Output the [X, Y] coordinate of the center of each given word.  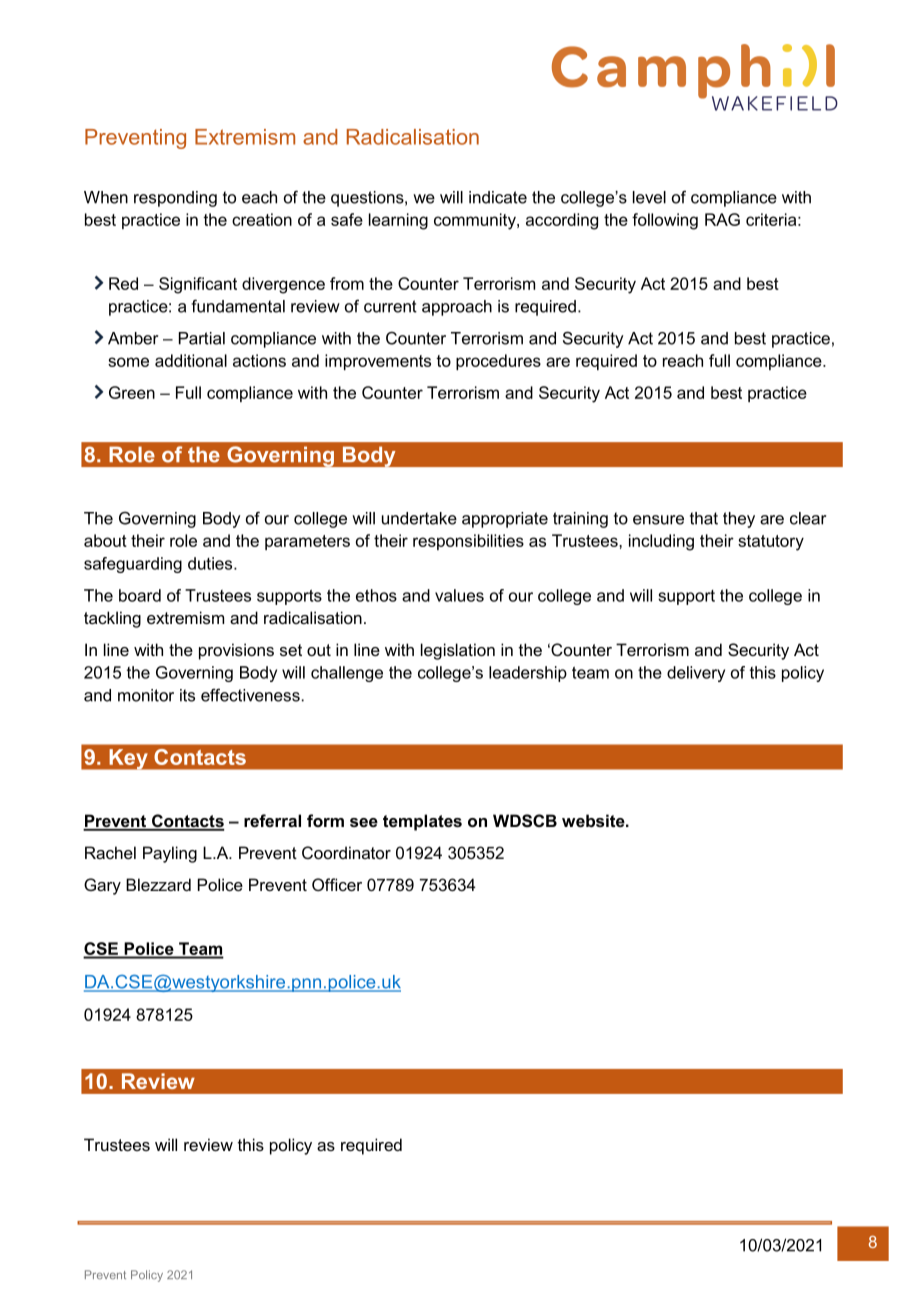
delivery [696, 674]
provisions [236, 651]
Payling [170, 854]
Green [132, 392]
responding [175, 199]
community [476, 221]
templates [422, 822]
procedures [498, 362]
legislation [458, 651]
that [704, 518]
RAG [722, 219]
